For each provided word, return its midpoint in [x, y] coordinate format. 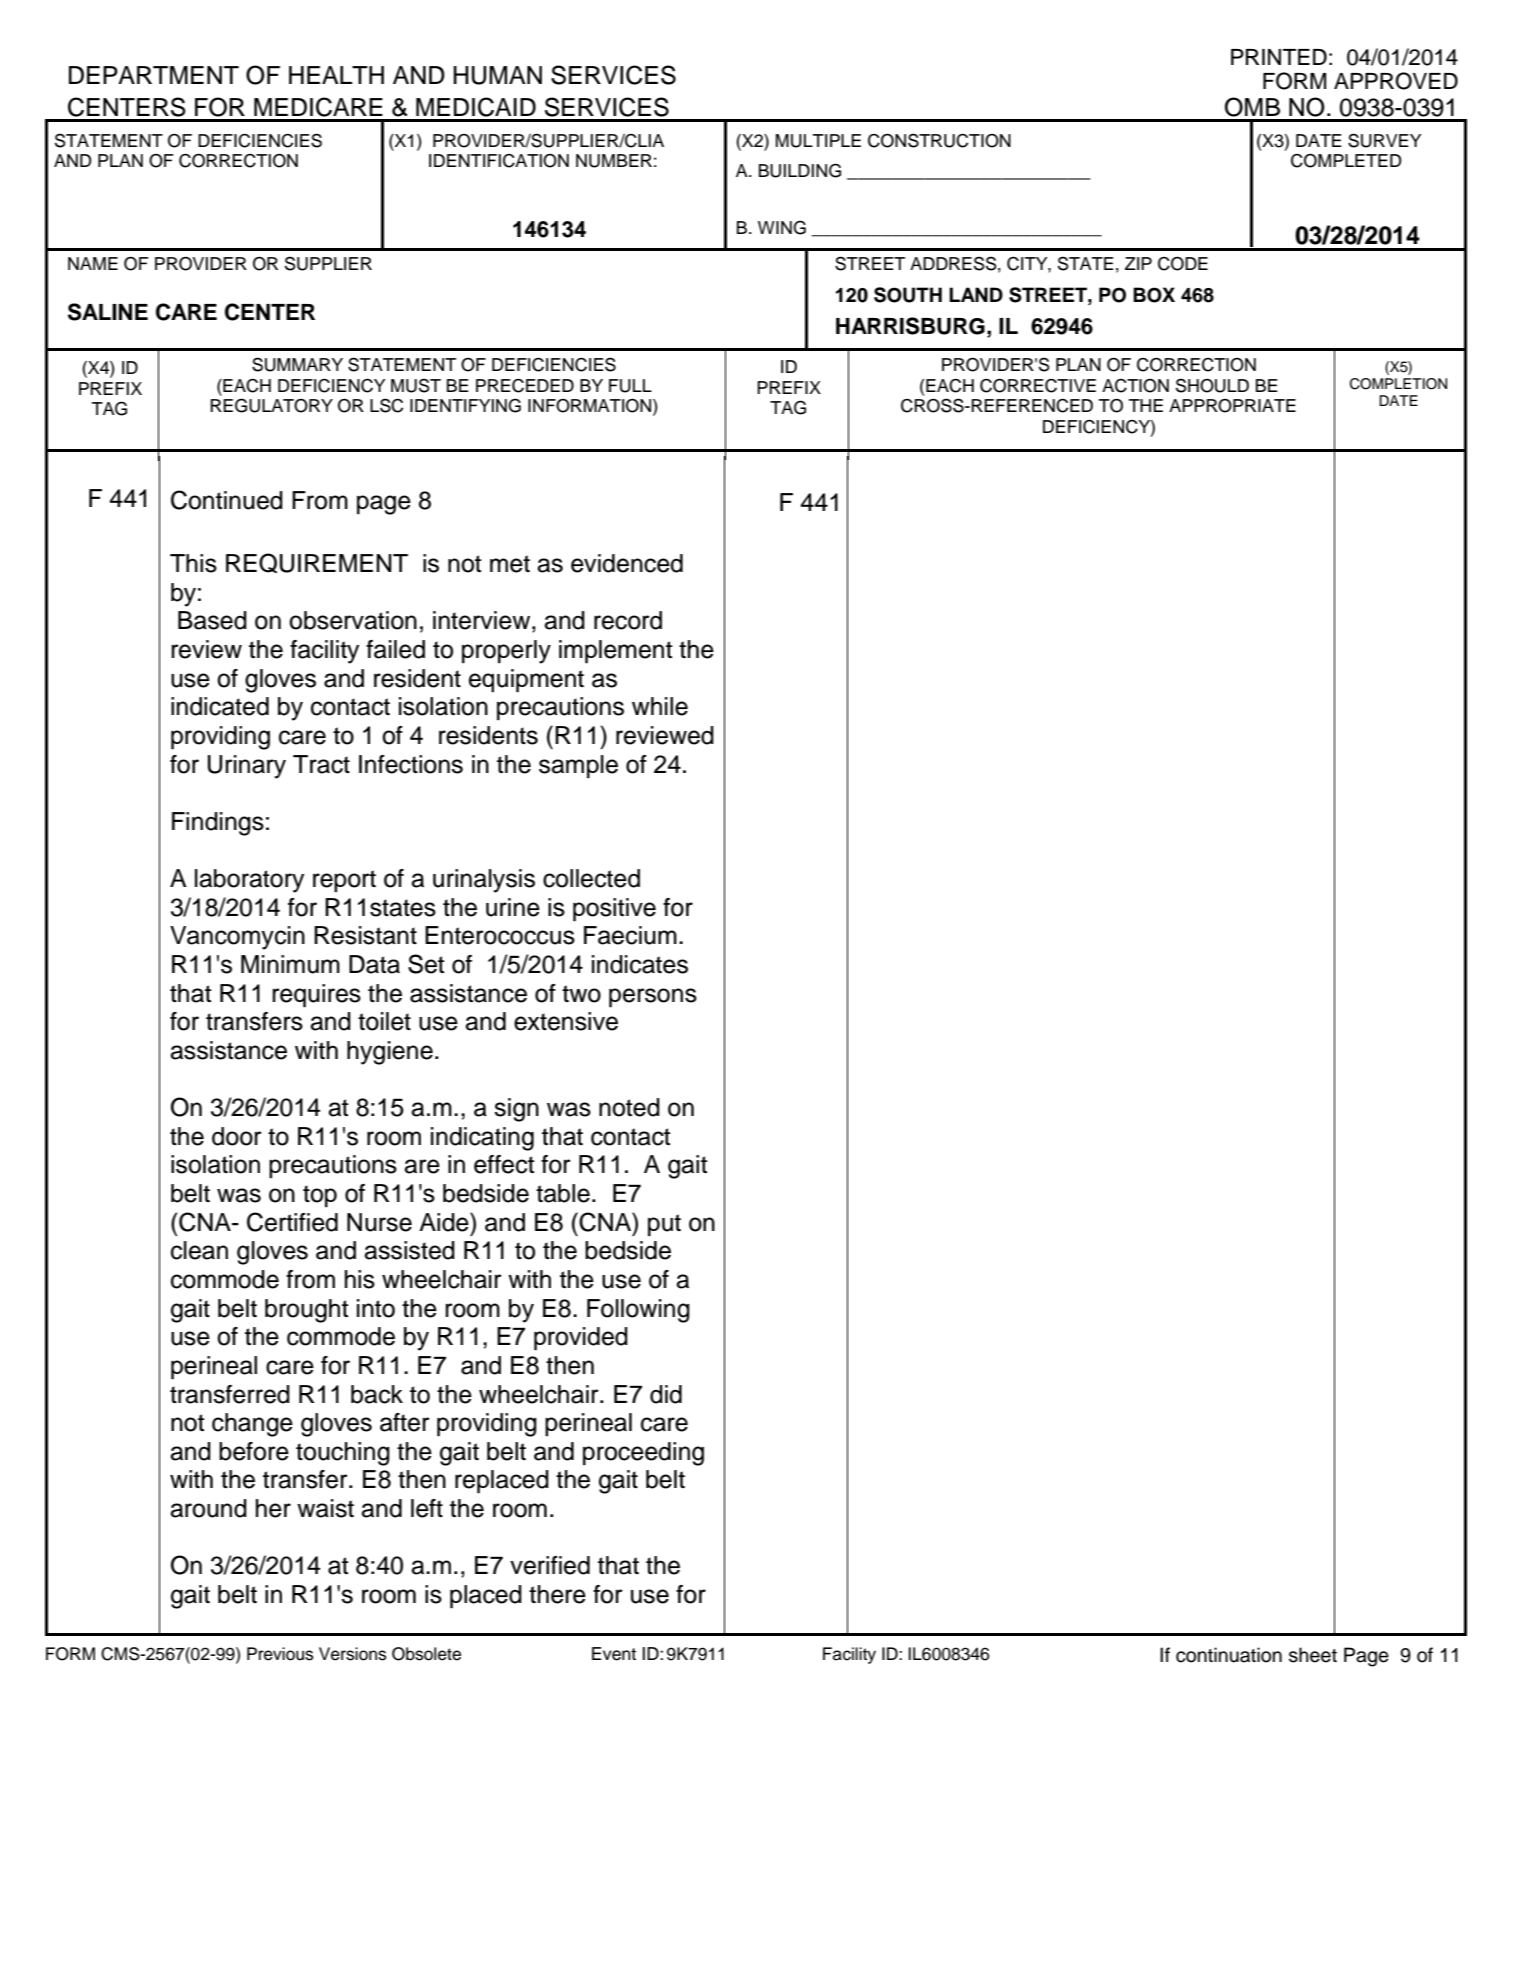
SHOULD [1212, 385]
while [660, 706]
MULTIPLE [818, 141]
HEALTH [336, 75]
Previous [280, 1654]
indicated [220, 706]
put [664, 1225]
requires [316, 996]
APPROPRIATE [1232, 406]
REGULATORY [271, 405]
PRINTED [1279, 57]
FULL [630, 386]
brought [307, 1311]
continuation [1229, 1655]
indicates [640, 964]
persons [653, 998]
